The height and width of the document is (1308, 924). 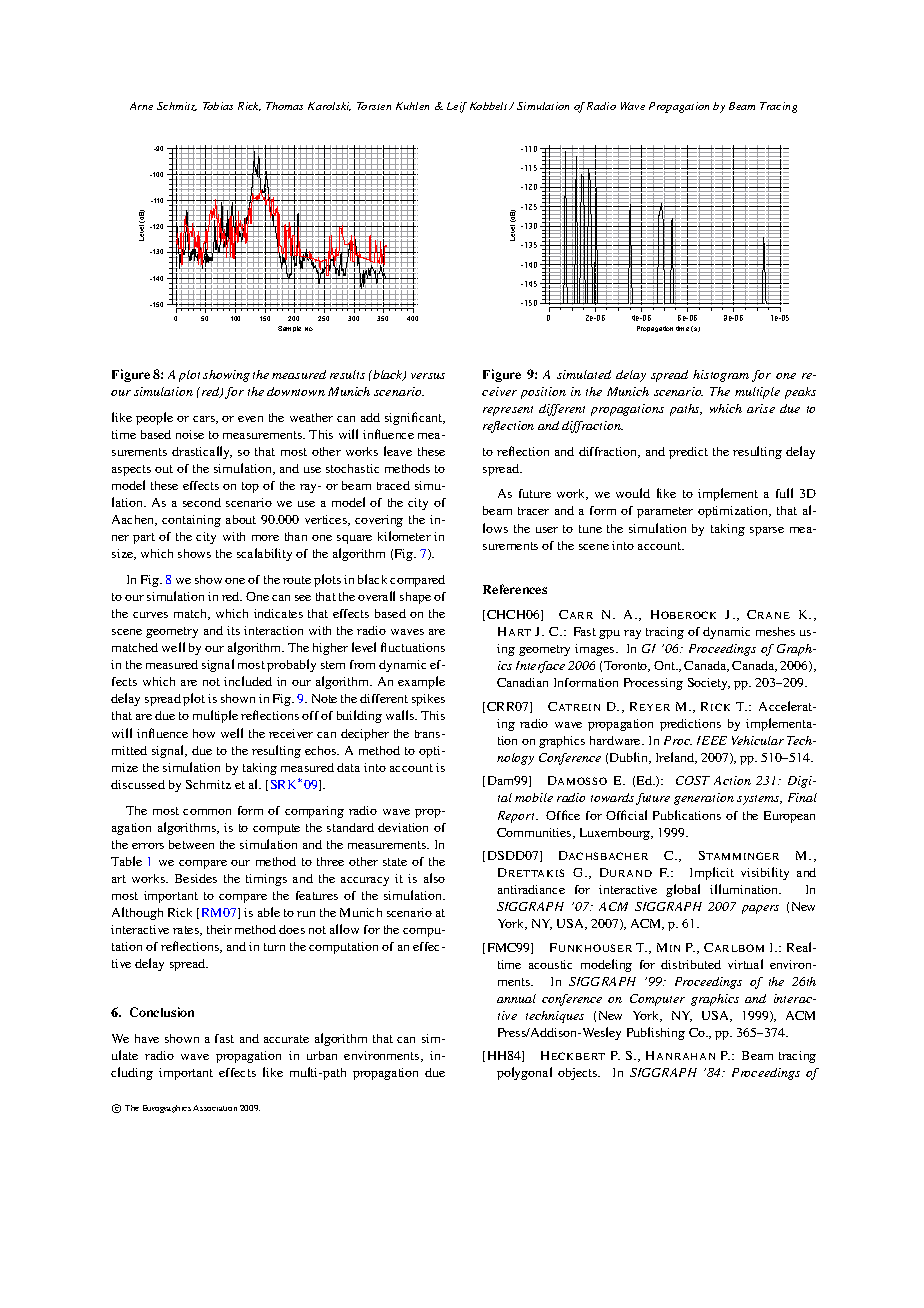 What do you see at coordinates (147, 1038) in the document?
I see `have` at bounding box center [147, 1038].
